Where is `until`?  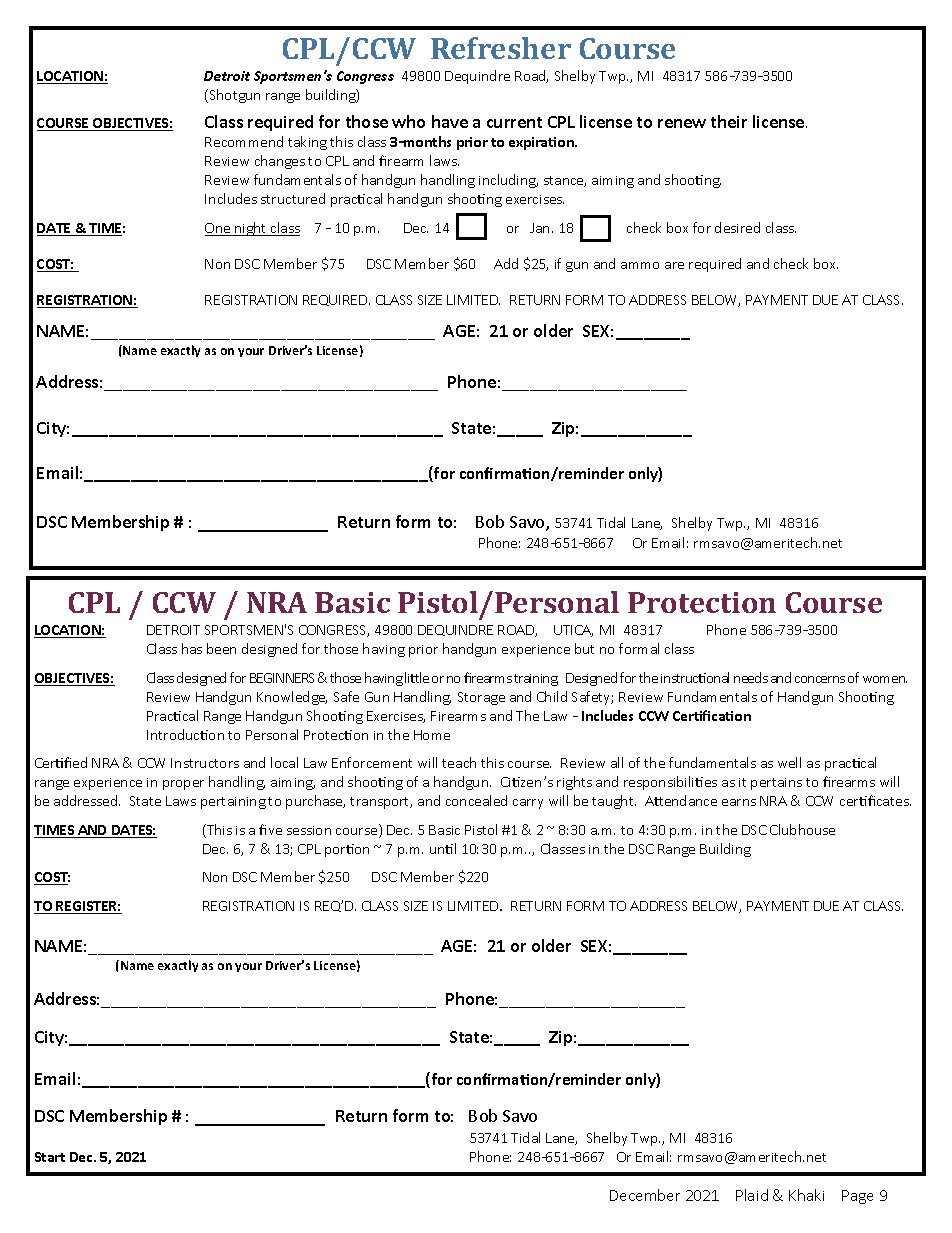 until is located at coordinates (443, 848).
